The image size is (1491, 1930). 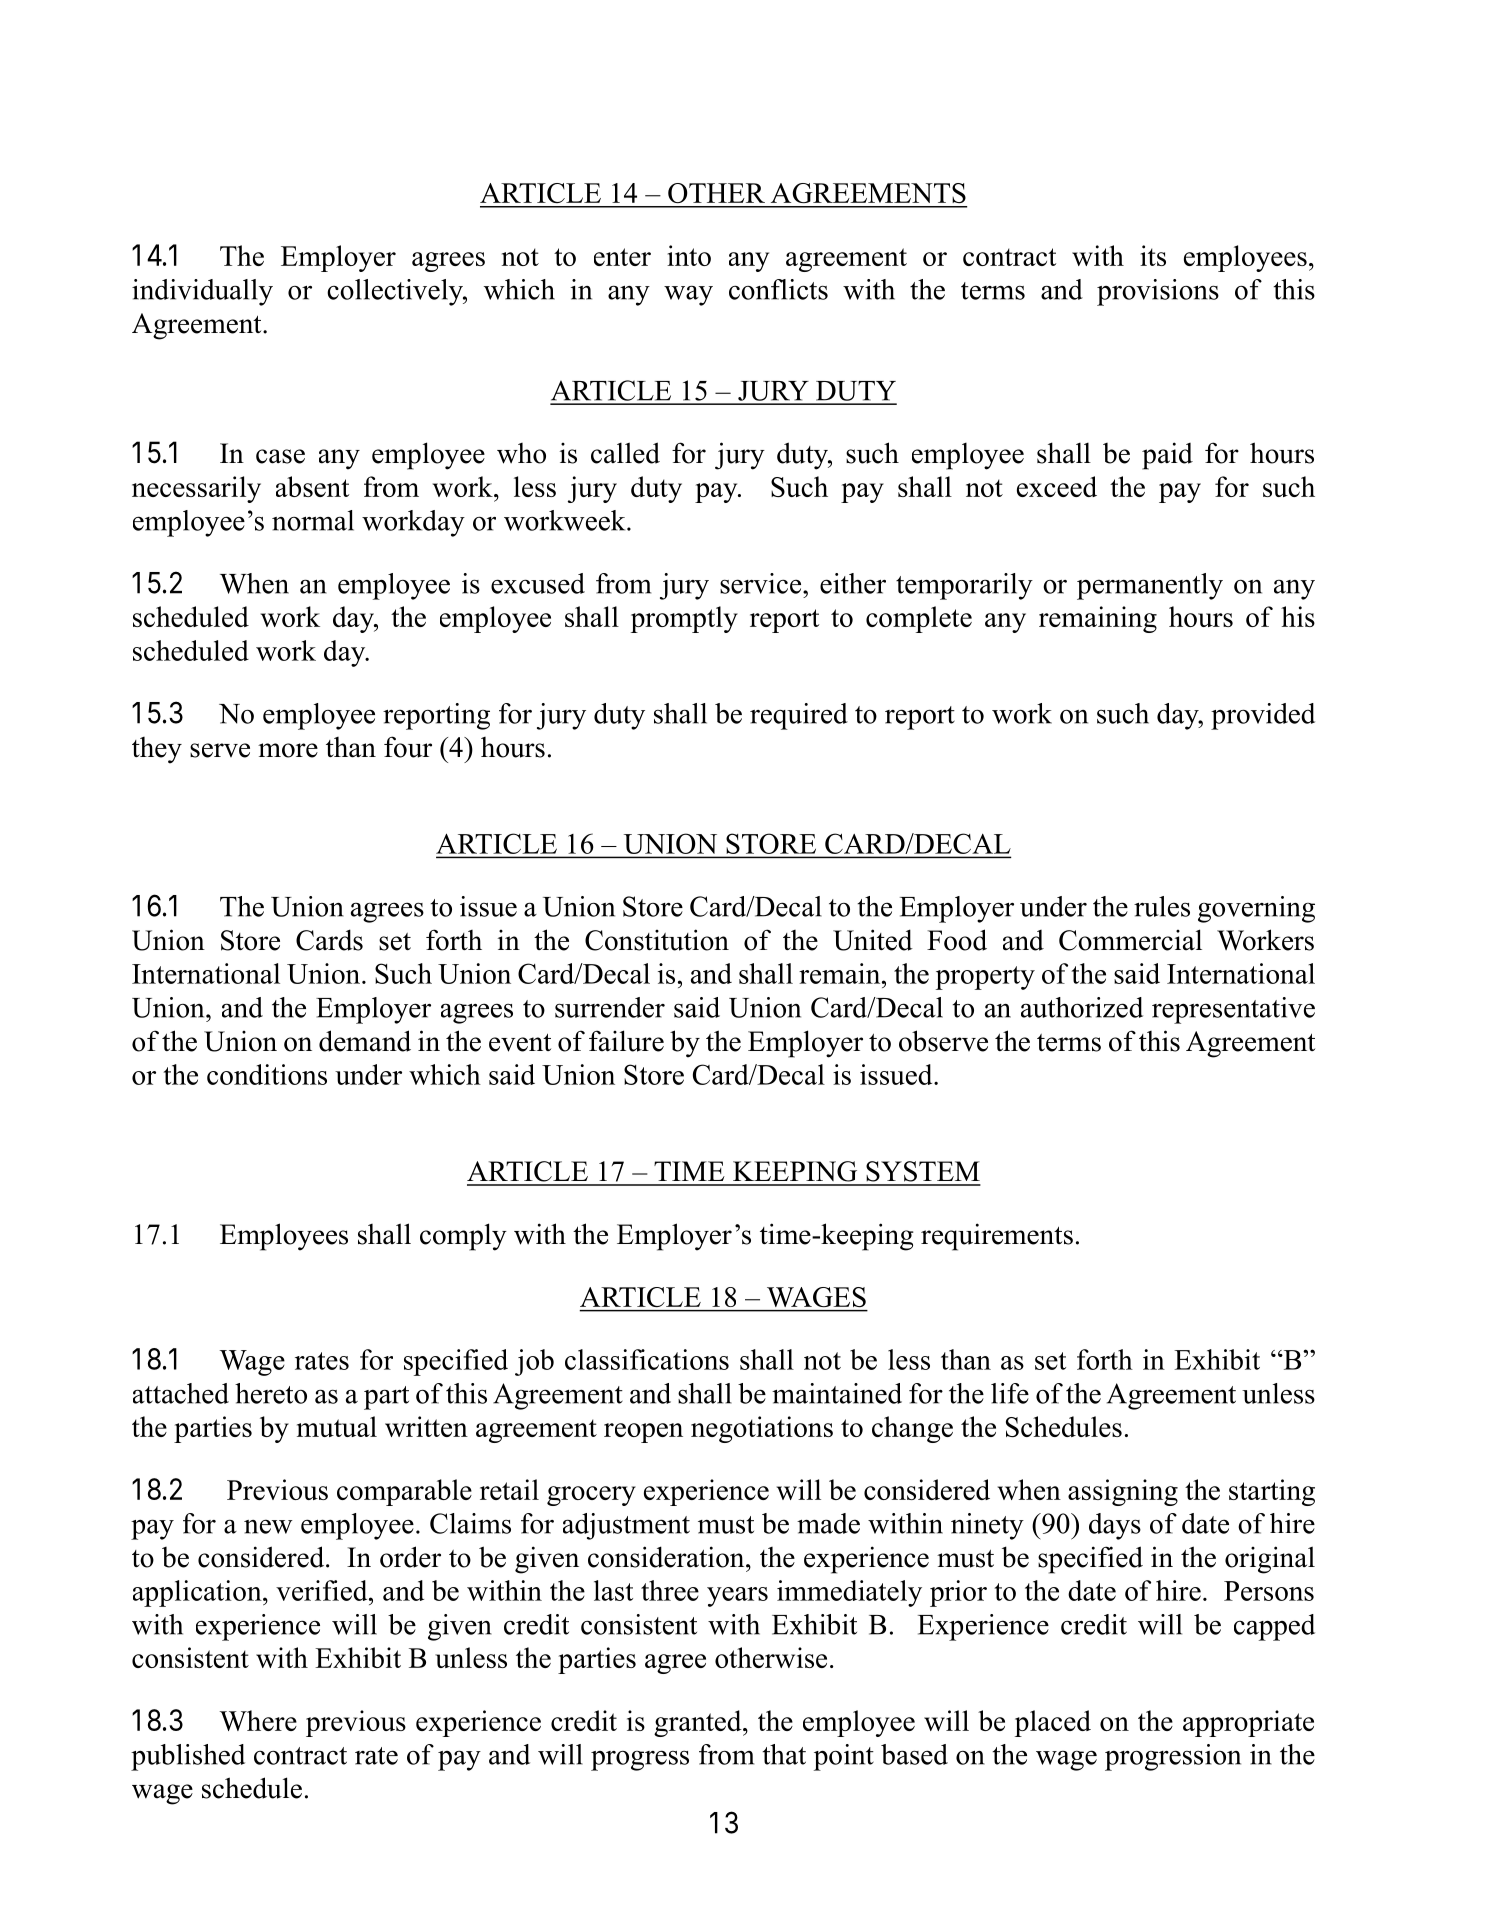 What do you see at coordinates (657, 940) in the screenshot?
I see `Constitution` at bounding box center [657, 940].
